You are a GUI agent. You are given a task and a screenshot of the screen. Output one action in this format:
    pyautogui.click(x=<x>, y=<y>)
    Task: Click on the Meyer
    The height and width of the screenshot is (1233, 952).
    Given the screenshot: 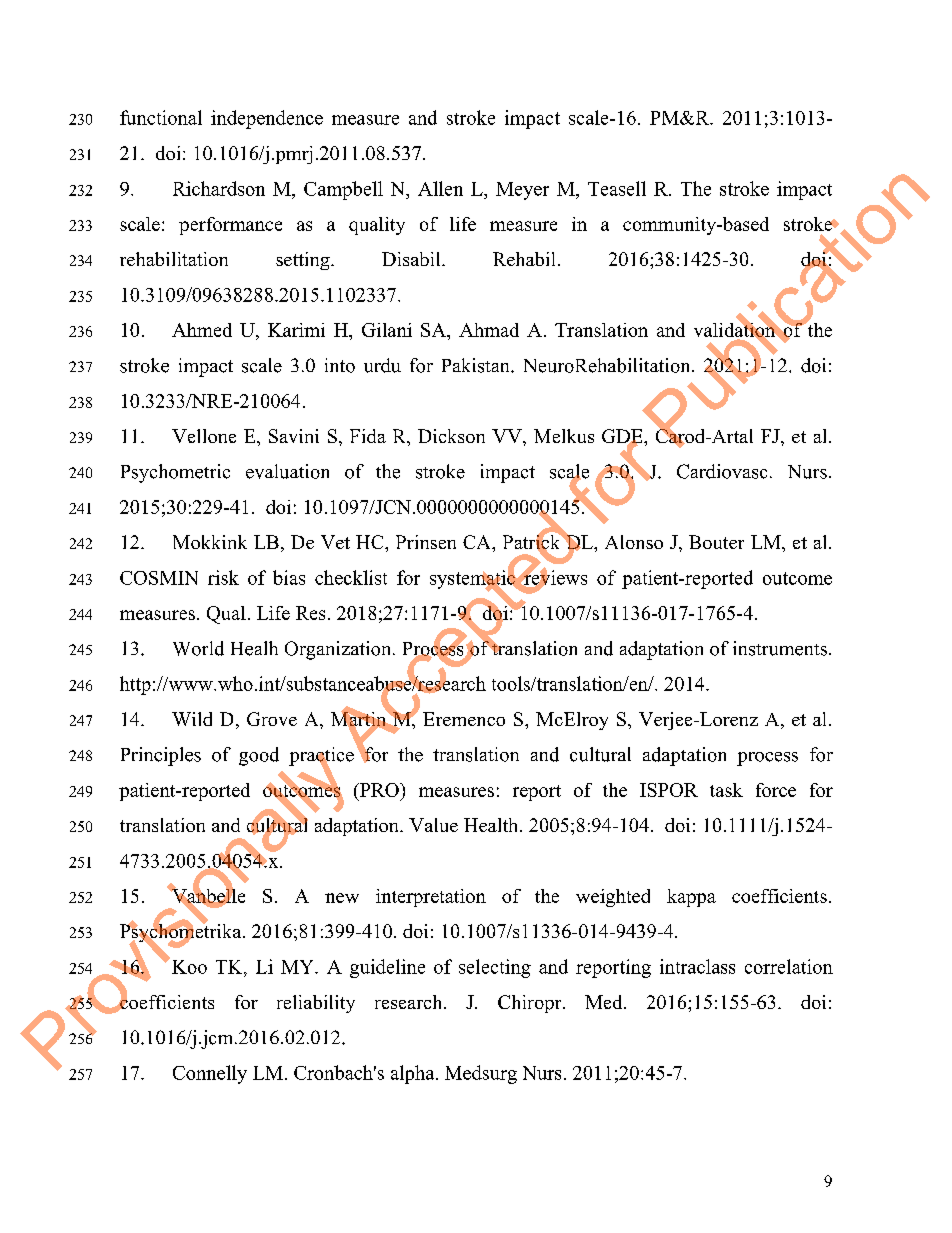 What is the action you would take?
    pyautogui.click(x=522, y=191)
